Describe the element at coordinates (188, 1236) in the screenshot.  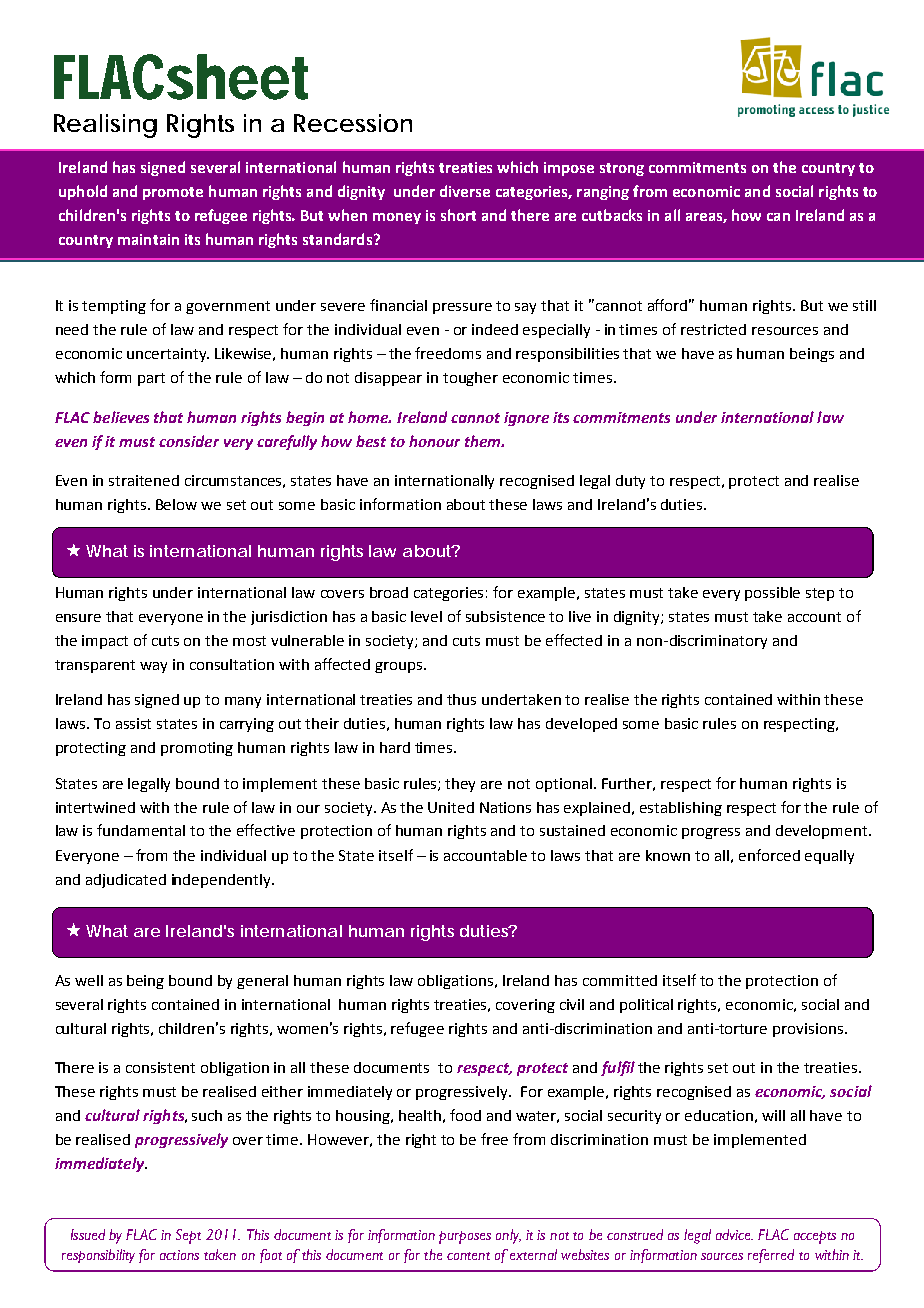
I see `Sept` at that location.
